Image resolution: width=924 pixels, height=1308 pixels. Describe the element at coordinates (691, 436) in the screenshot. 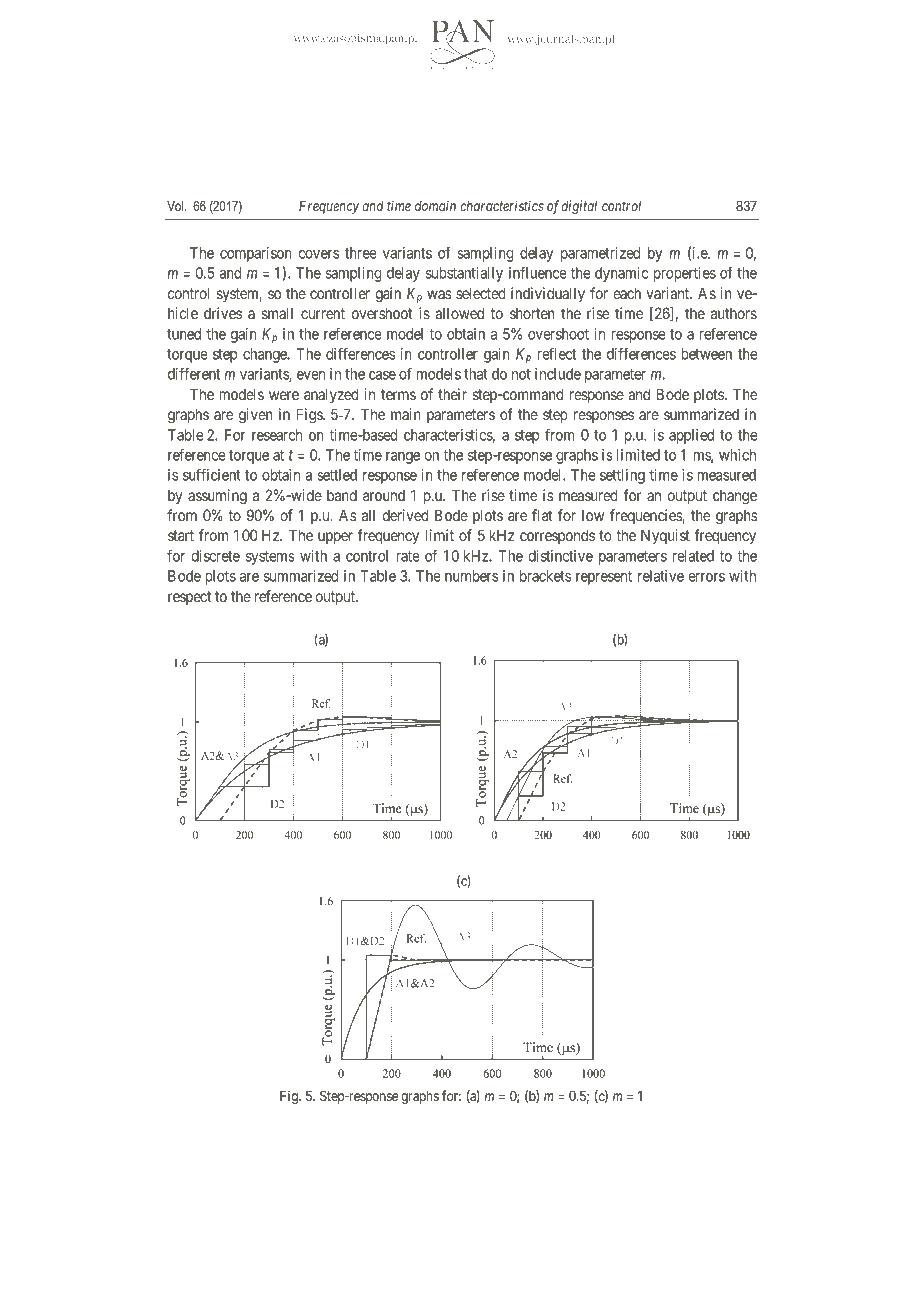

I see `applied` at that location.
